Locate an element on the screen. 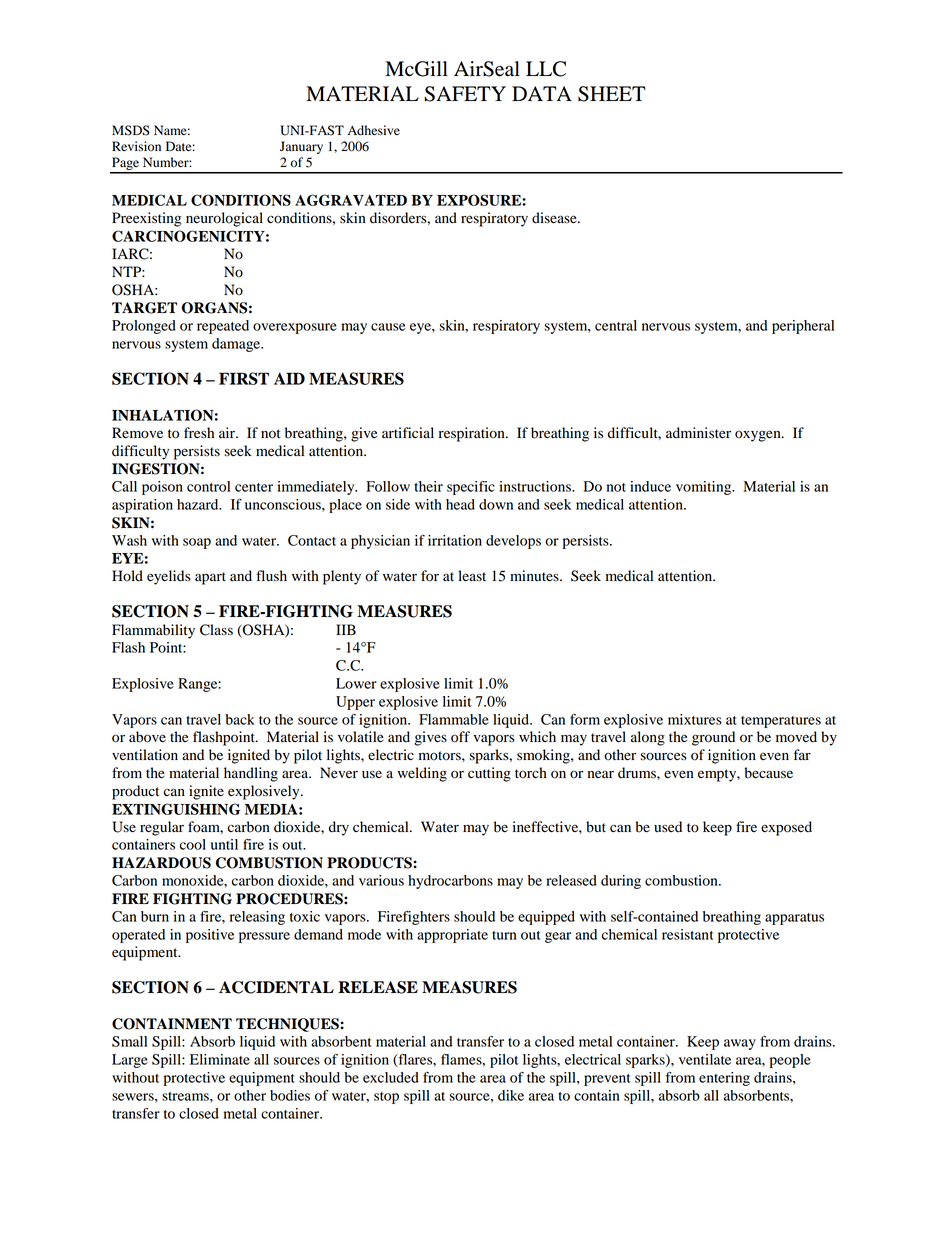 The height and width of the screenshot is (1233, 952). least is located at coordinates (472, 576).
